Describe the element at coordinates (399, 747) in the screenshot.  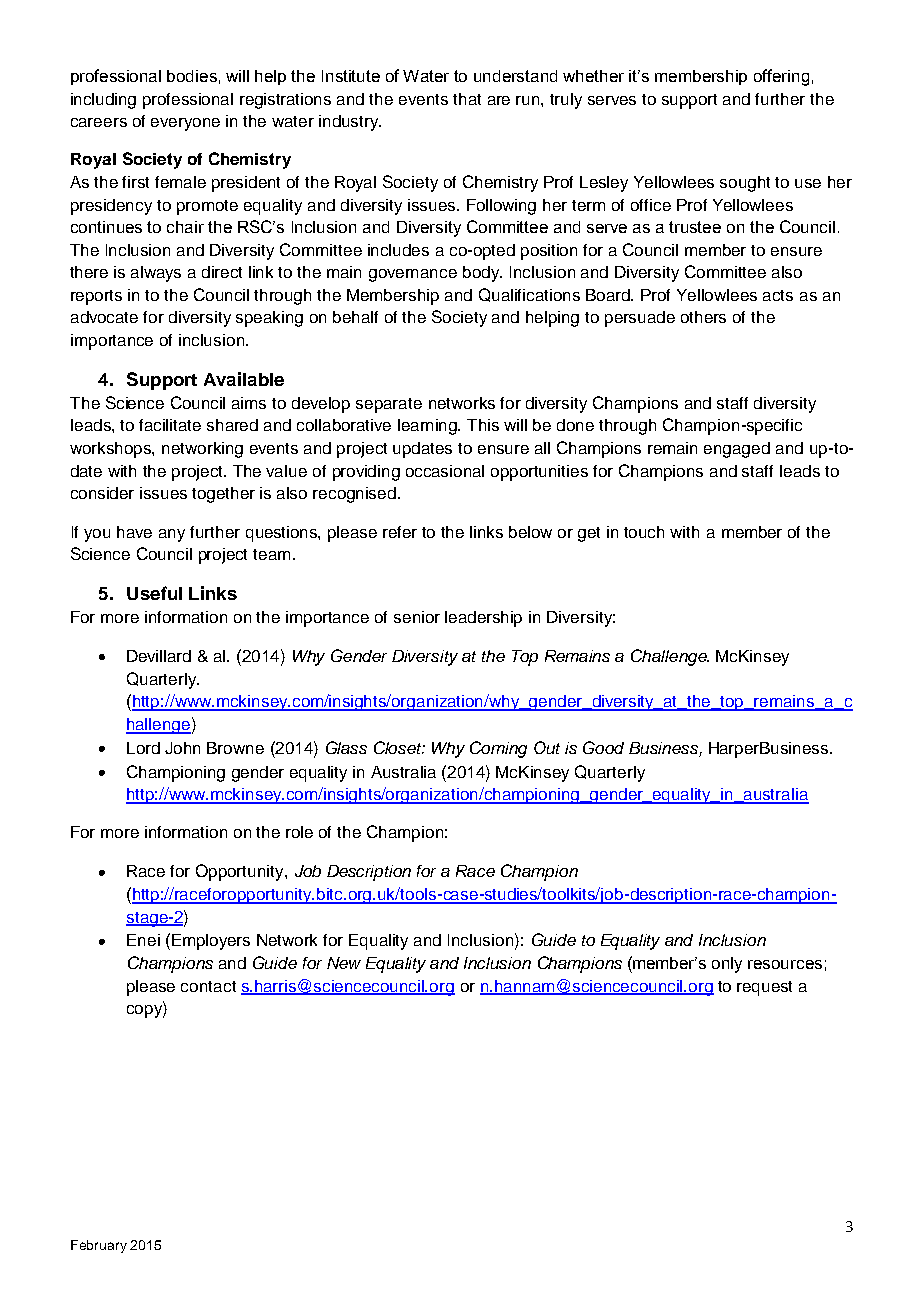
I see `Closet` at that location.
